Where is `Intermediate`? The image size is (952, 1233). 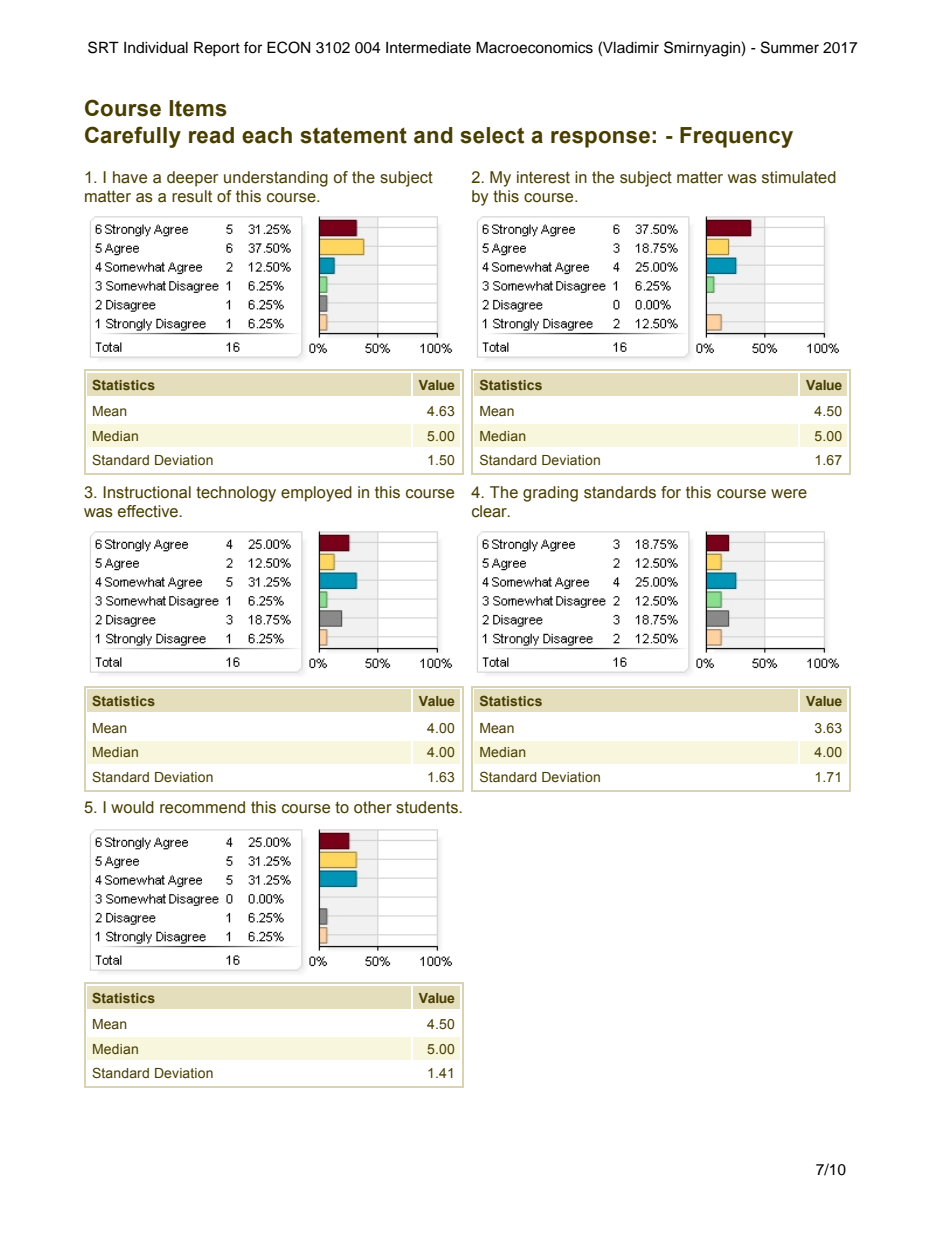 Intermediate is located at coordinates (428, 48).
